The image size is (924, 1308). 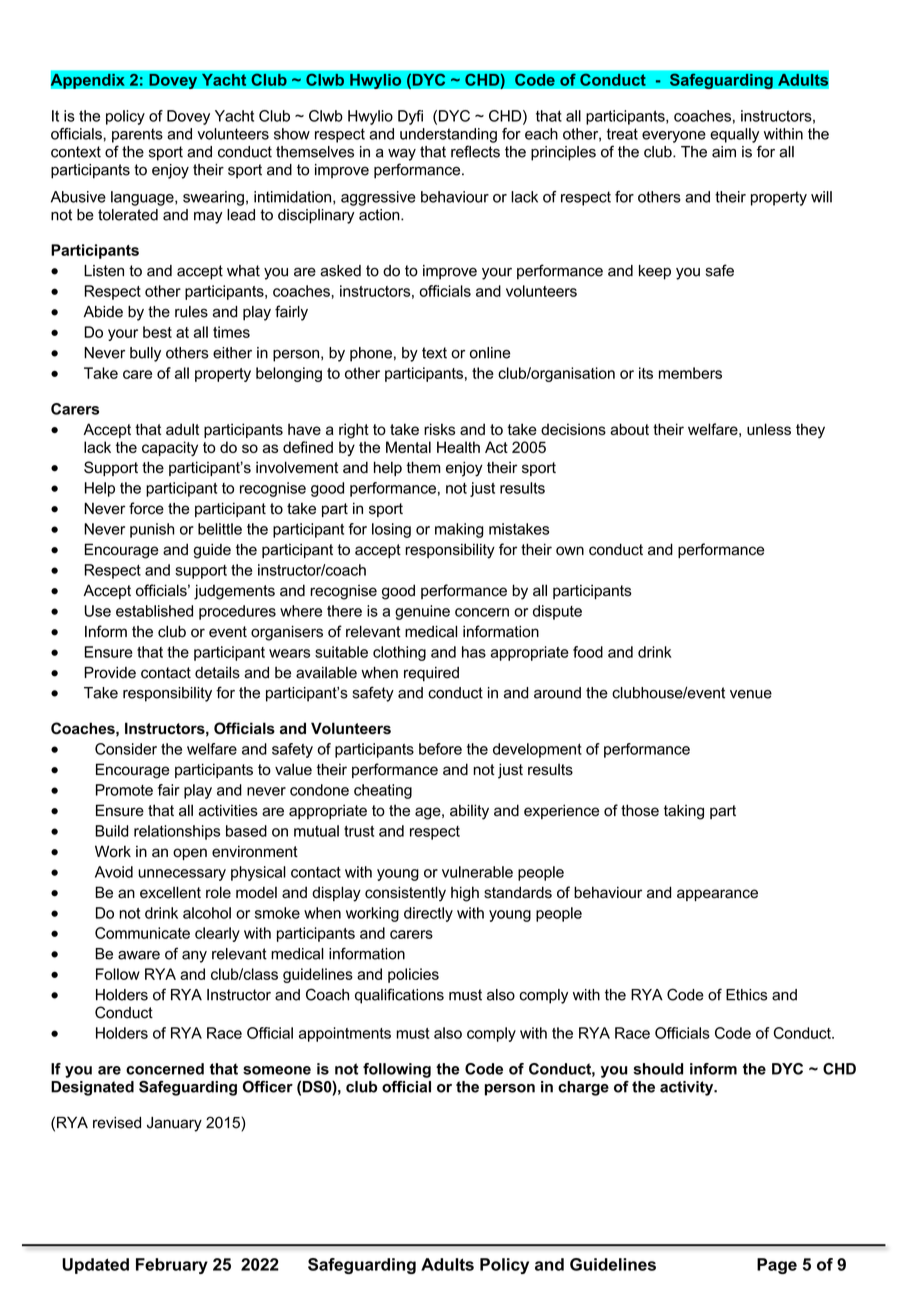 What do you see at coordinates (137, 135) in the page?
I see `parents` at bounding box center [137, 135].
